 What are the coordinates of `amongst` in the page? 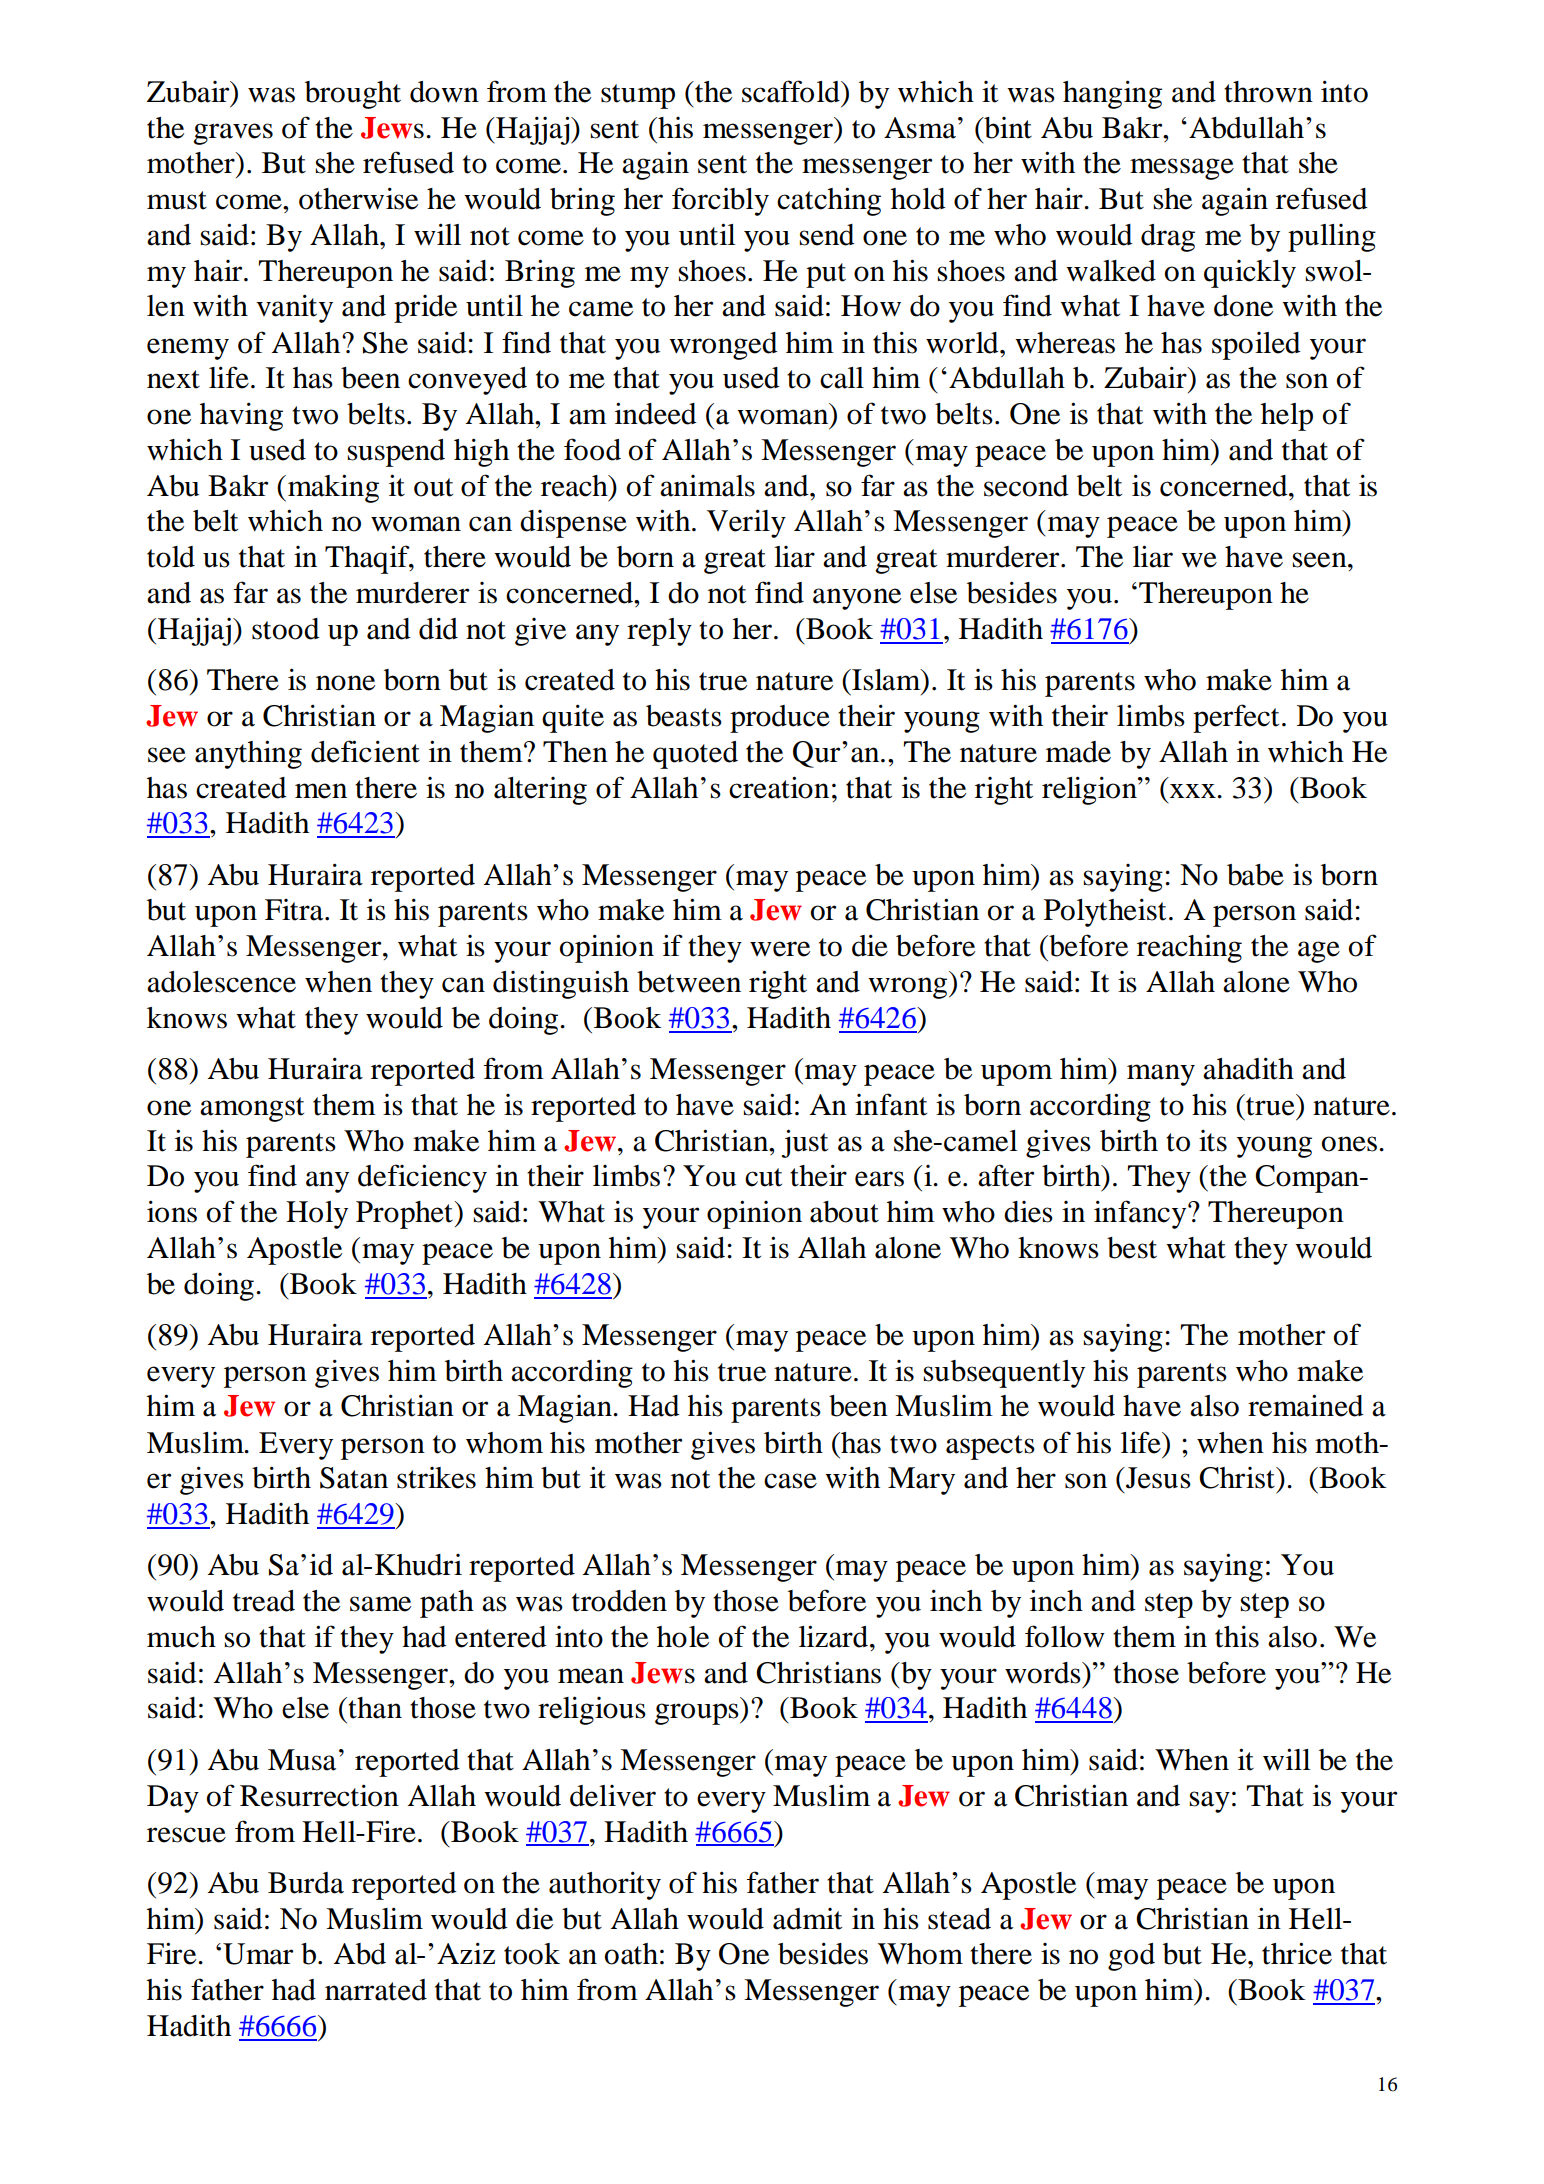 It's located at (252, 1109).
